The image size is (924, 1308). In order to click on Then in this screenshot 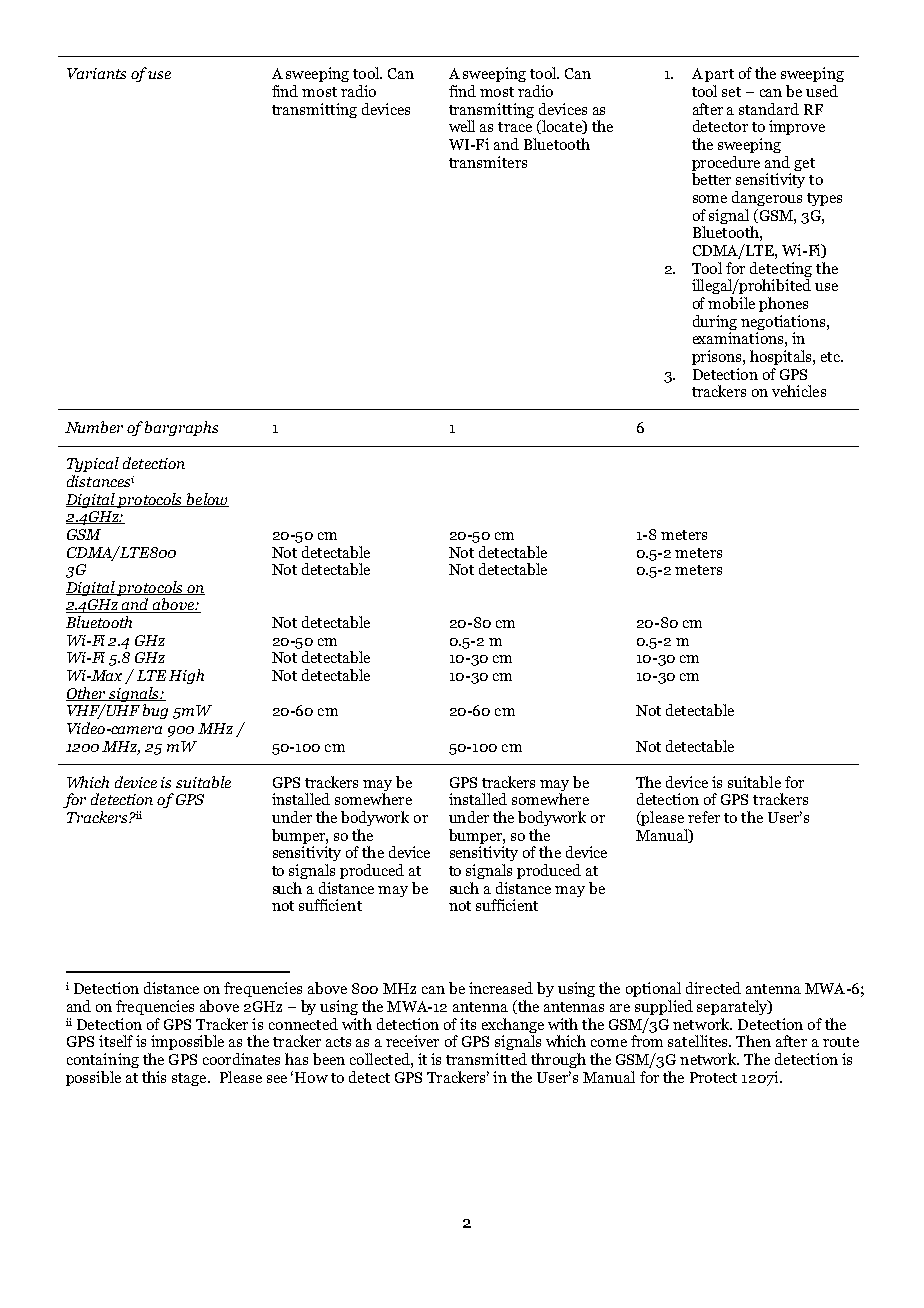, I will do `click(753, 1041)`.
